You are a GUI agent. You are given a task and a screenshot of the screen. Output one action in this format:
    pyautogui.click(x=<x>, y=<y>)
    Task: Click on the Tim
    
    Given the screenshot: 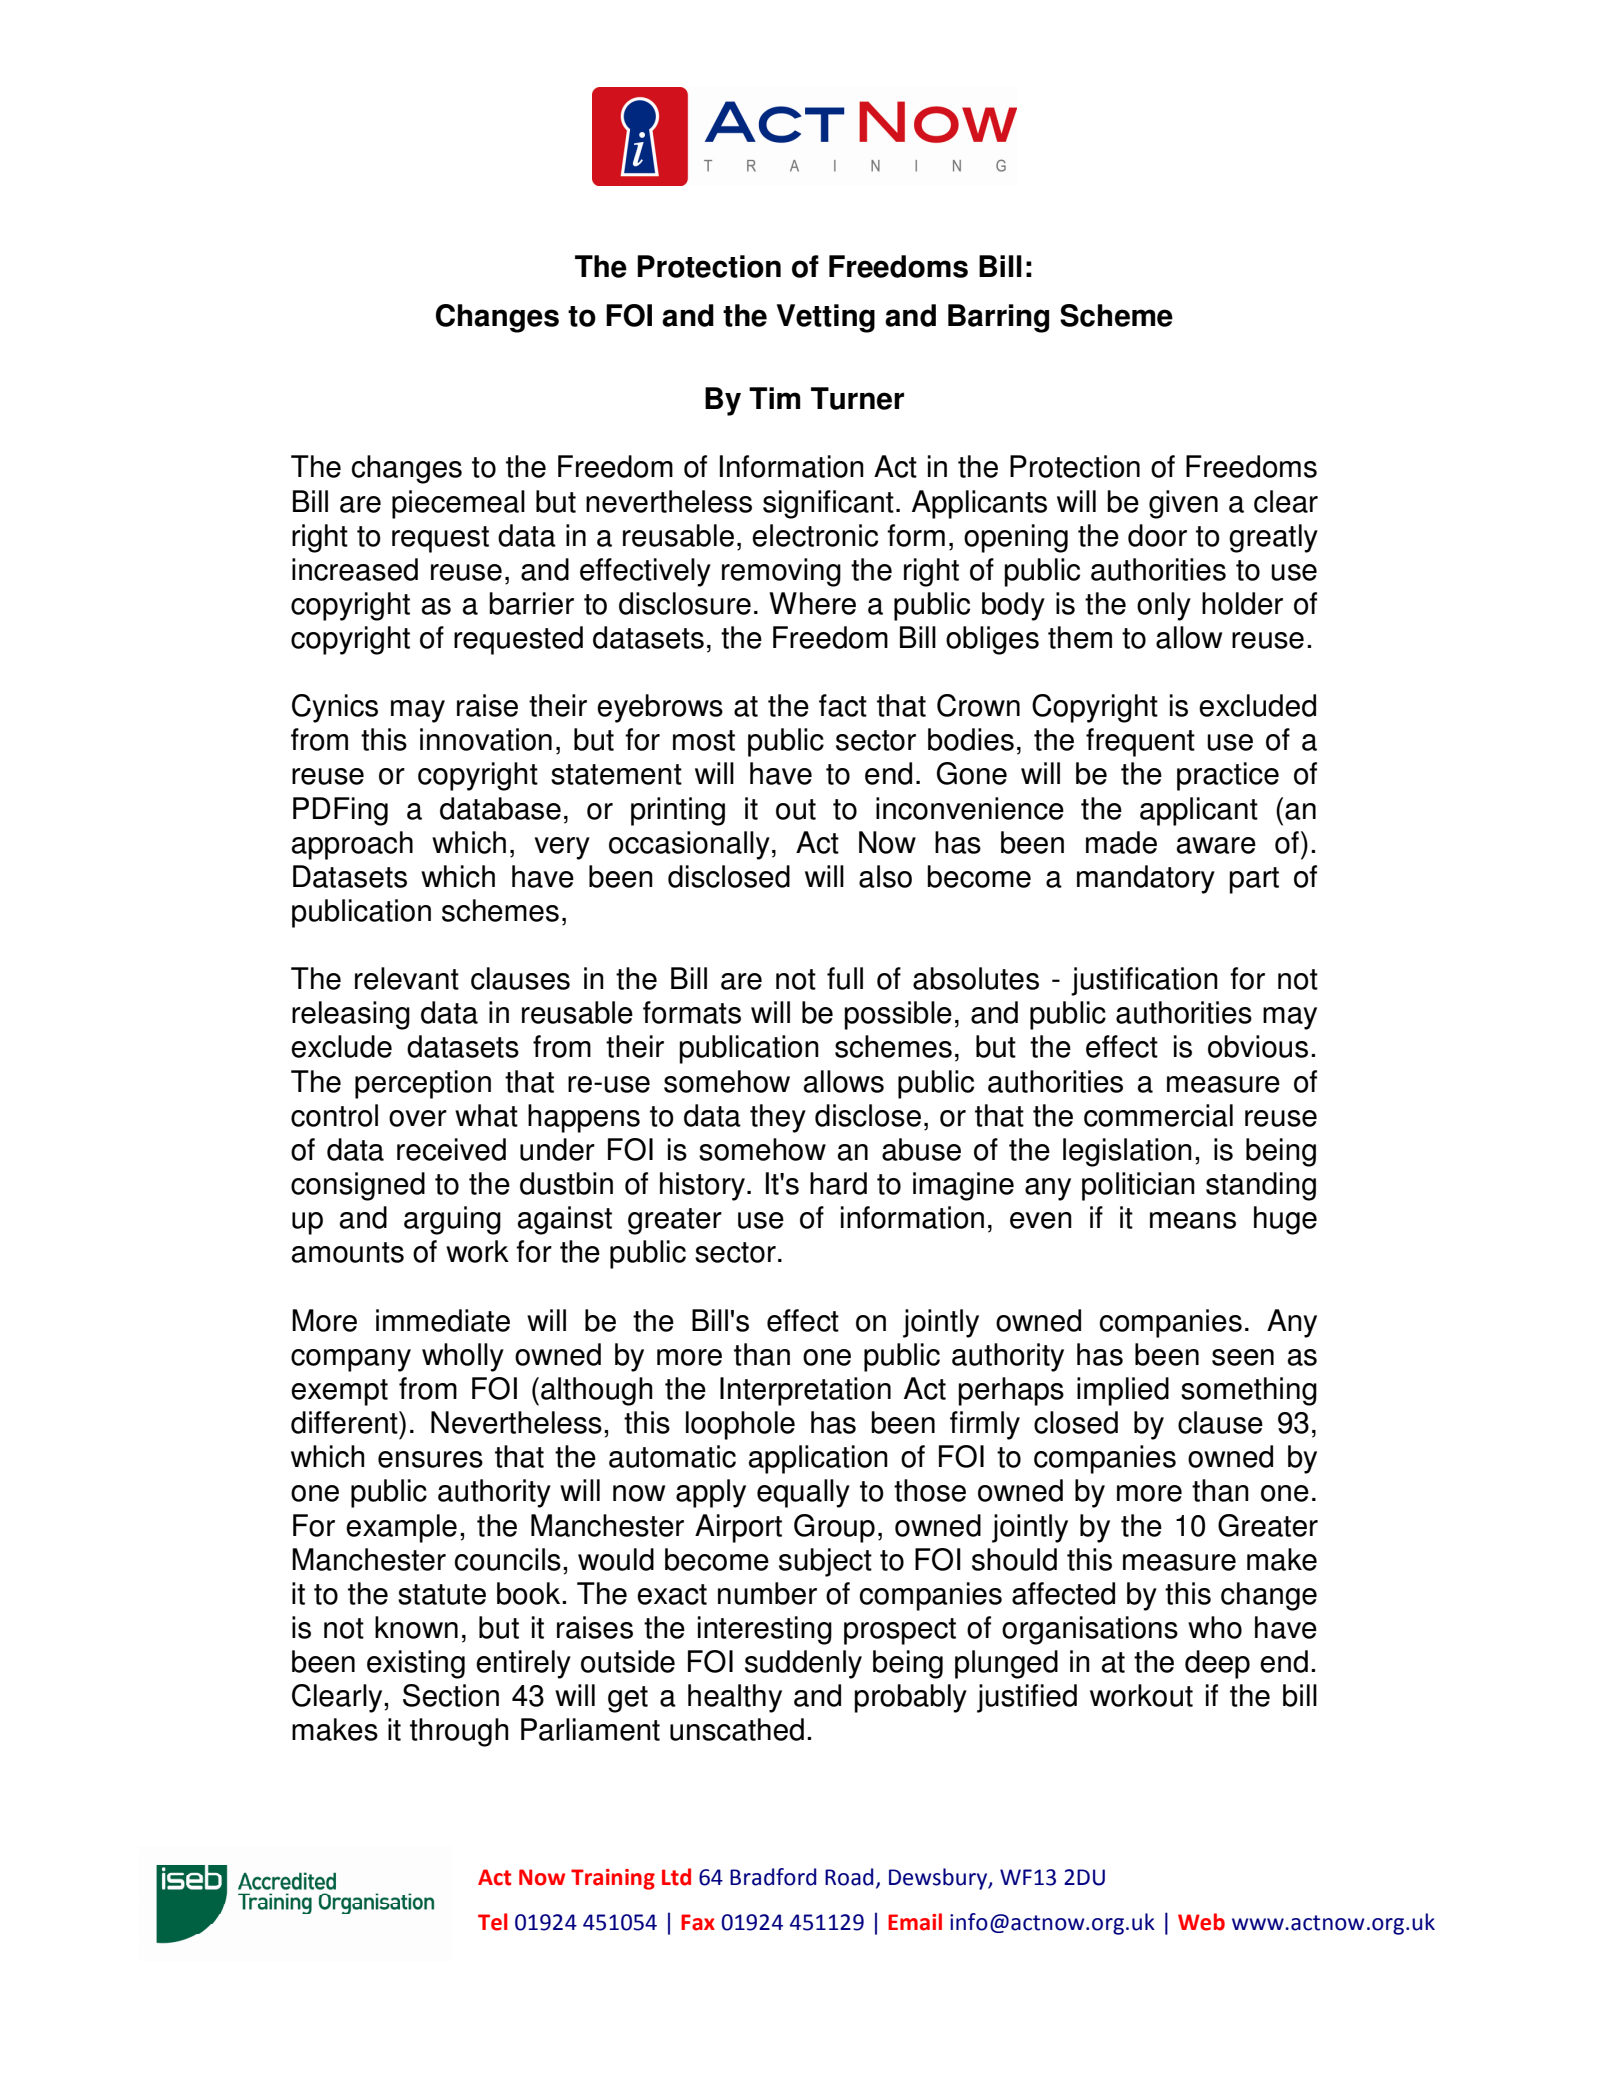 What is the action you would take?
    pyautogui.click(x=775, y=398)
